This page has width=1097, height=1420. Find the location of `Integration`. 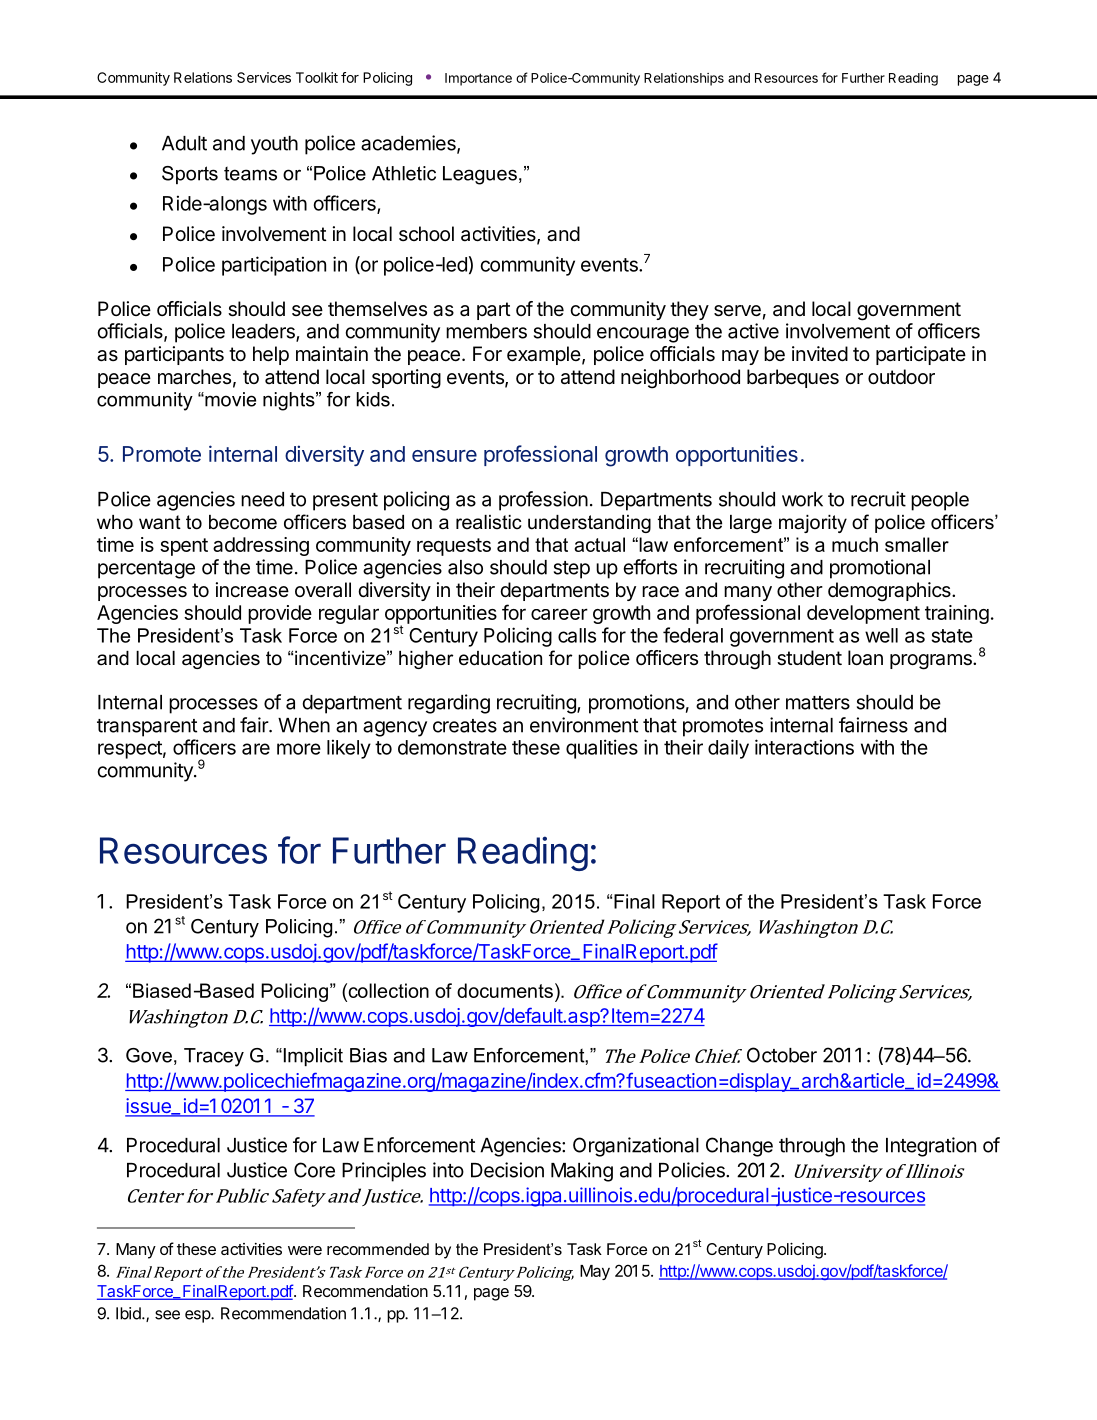

Integration is located at coordinates (931, 1147).
